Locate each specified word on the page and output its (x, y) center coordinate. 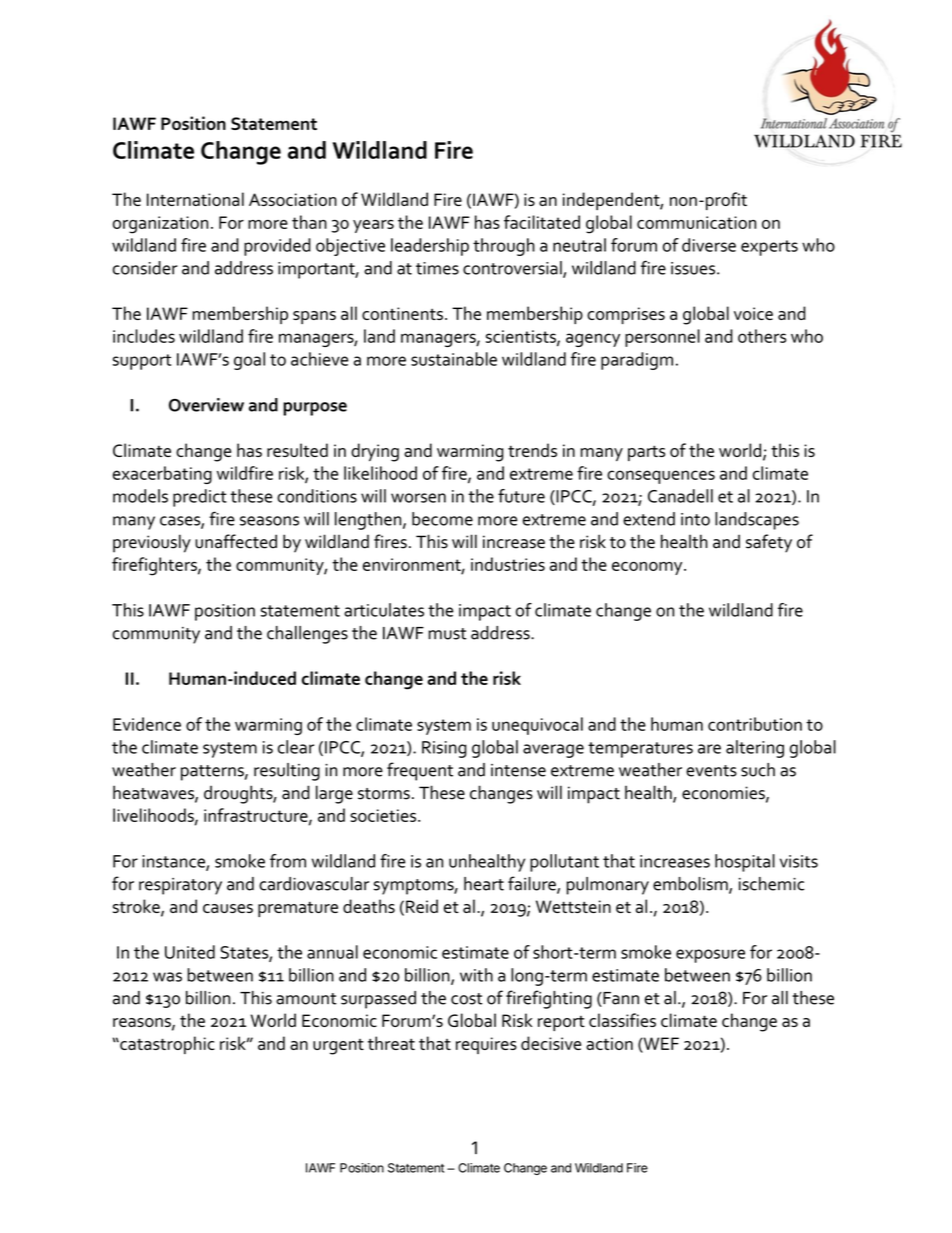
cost (467, 999)
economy (648, 568)
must (447, 634)
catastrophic (166, 1045)
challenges (307, 635)
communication (696, 222)
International (195, 199)
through (504, 247)
